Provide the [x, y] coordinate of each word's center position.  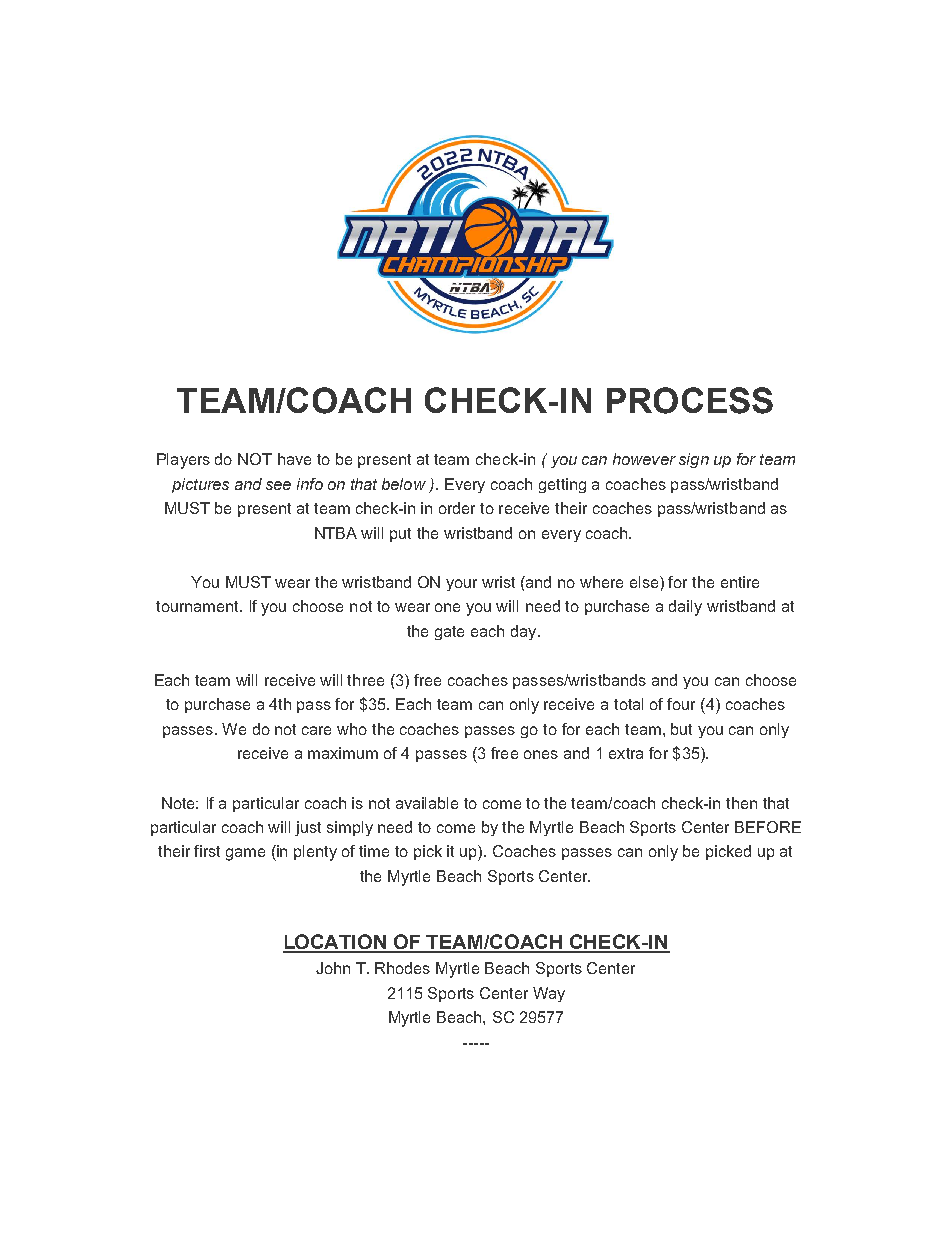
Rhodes [402, 968]
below [404, 484]
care [316, 730]
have [294, 459]
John [333, 968]
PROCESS [690, 400]
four [681, 704]
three [365, 680]
